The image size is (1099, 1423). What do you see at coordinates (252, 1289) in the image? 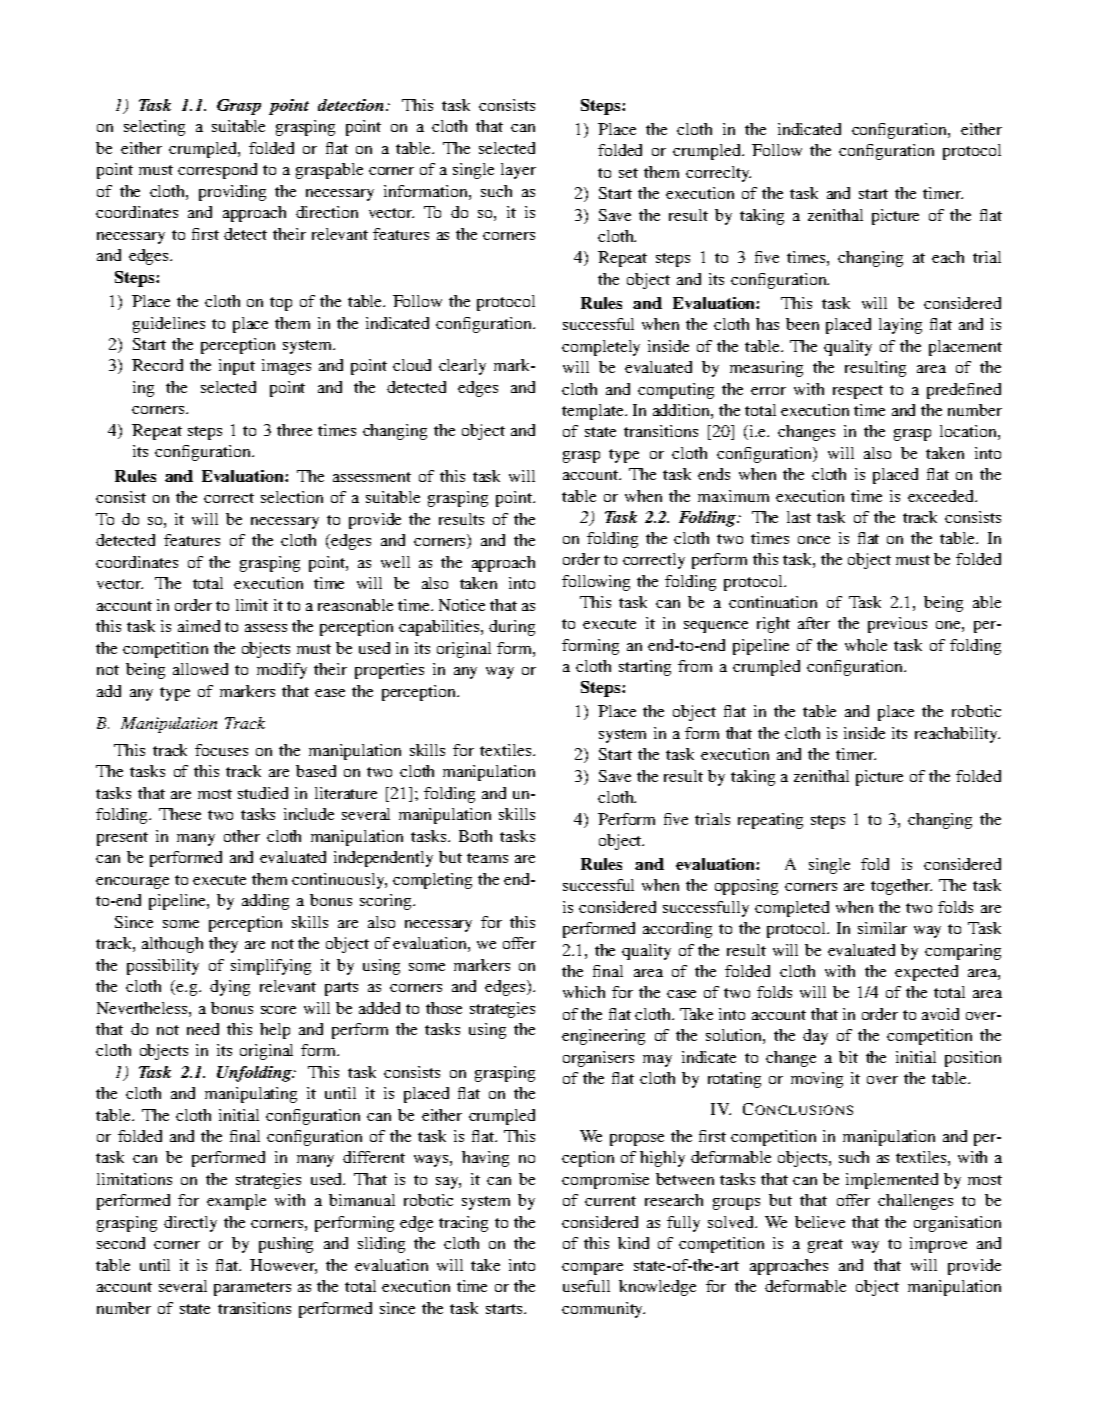
I see `parameters` at bounding box center [252, 1289].
